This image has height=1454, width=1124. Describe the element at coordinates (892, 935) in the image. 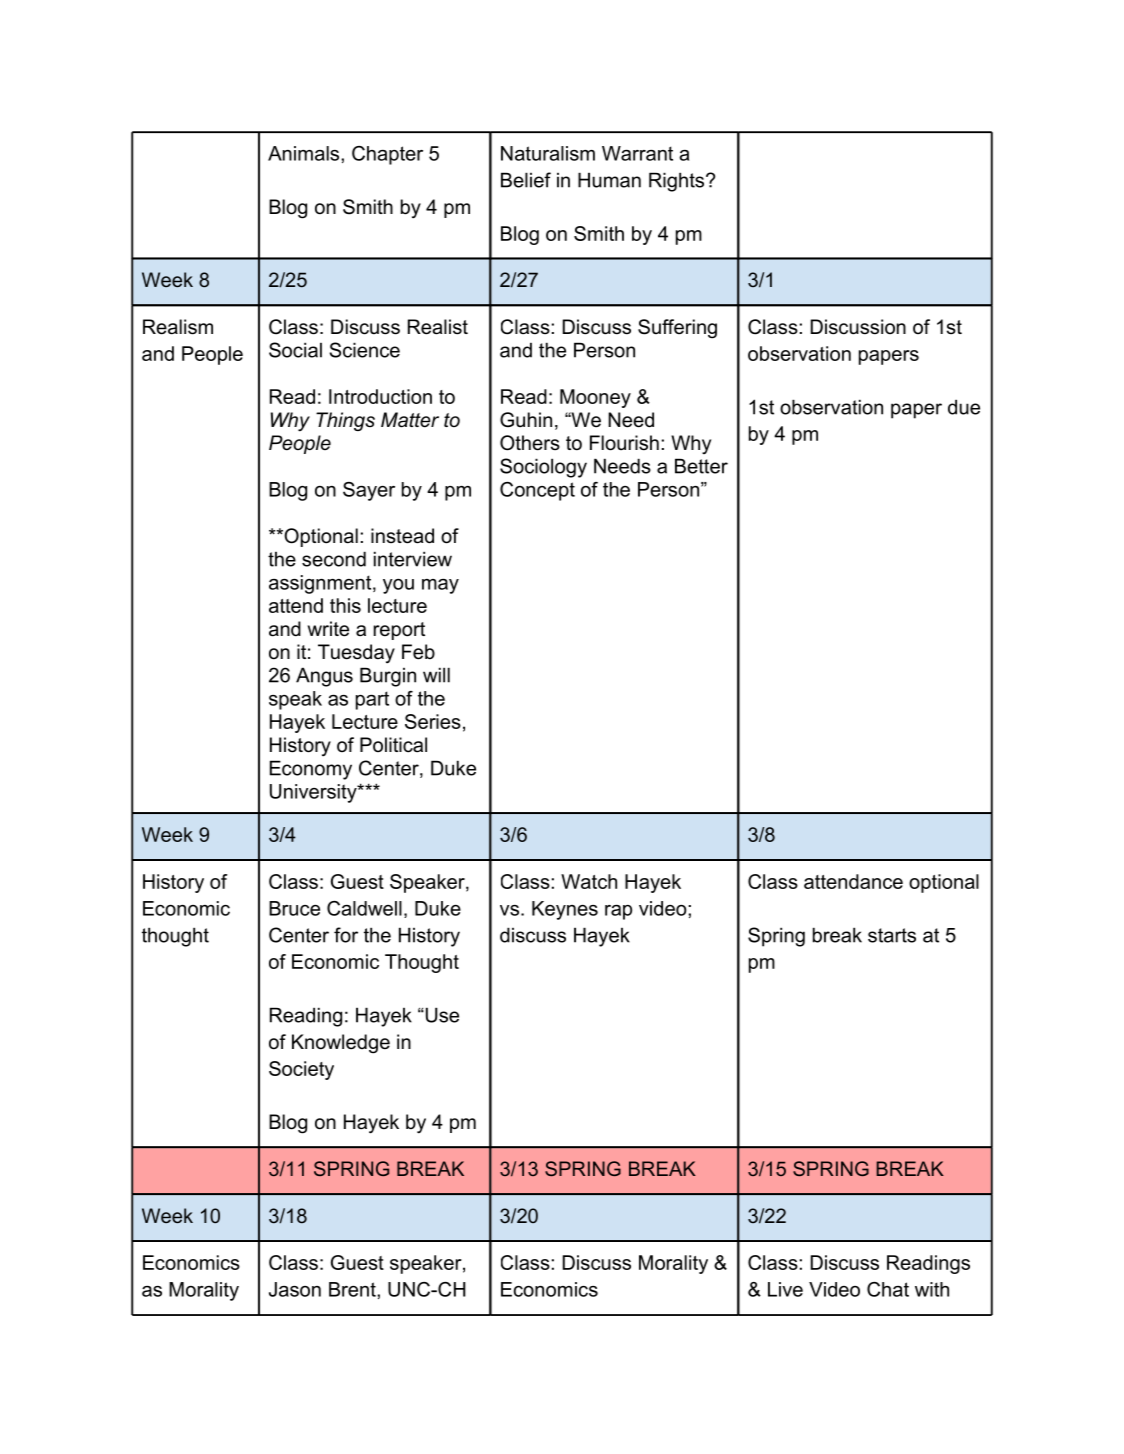

I see `starts` at that location.
